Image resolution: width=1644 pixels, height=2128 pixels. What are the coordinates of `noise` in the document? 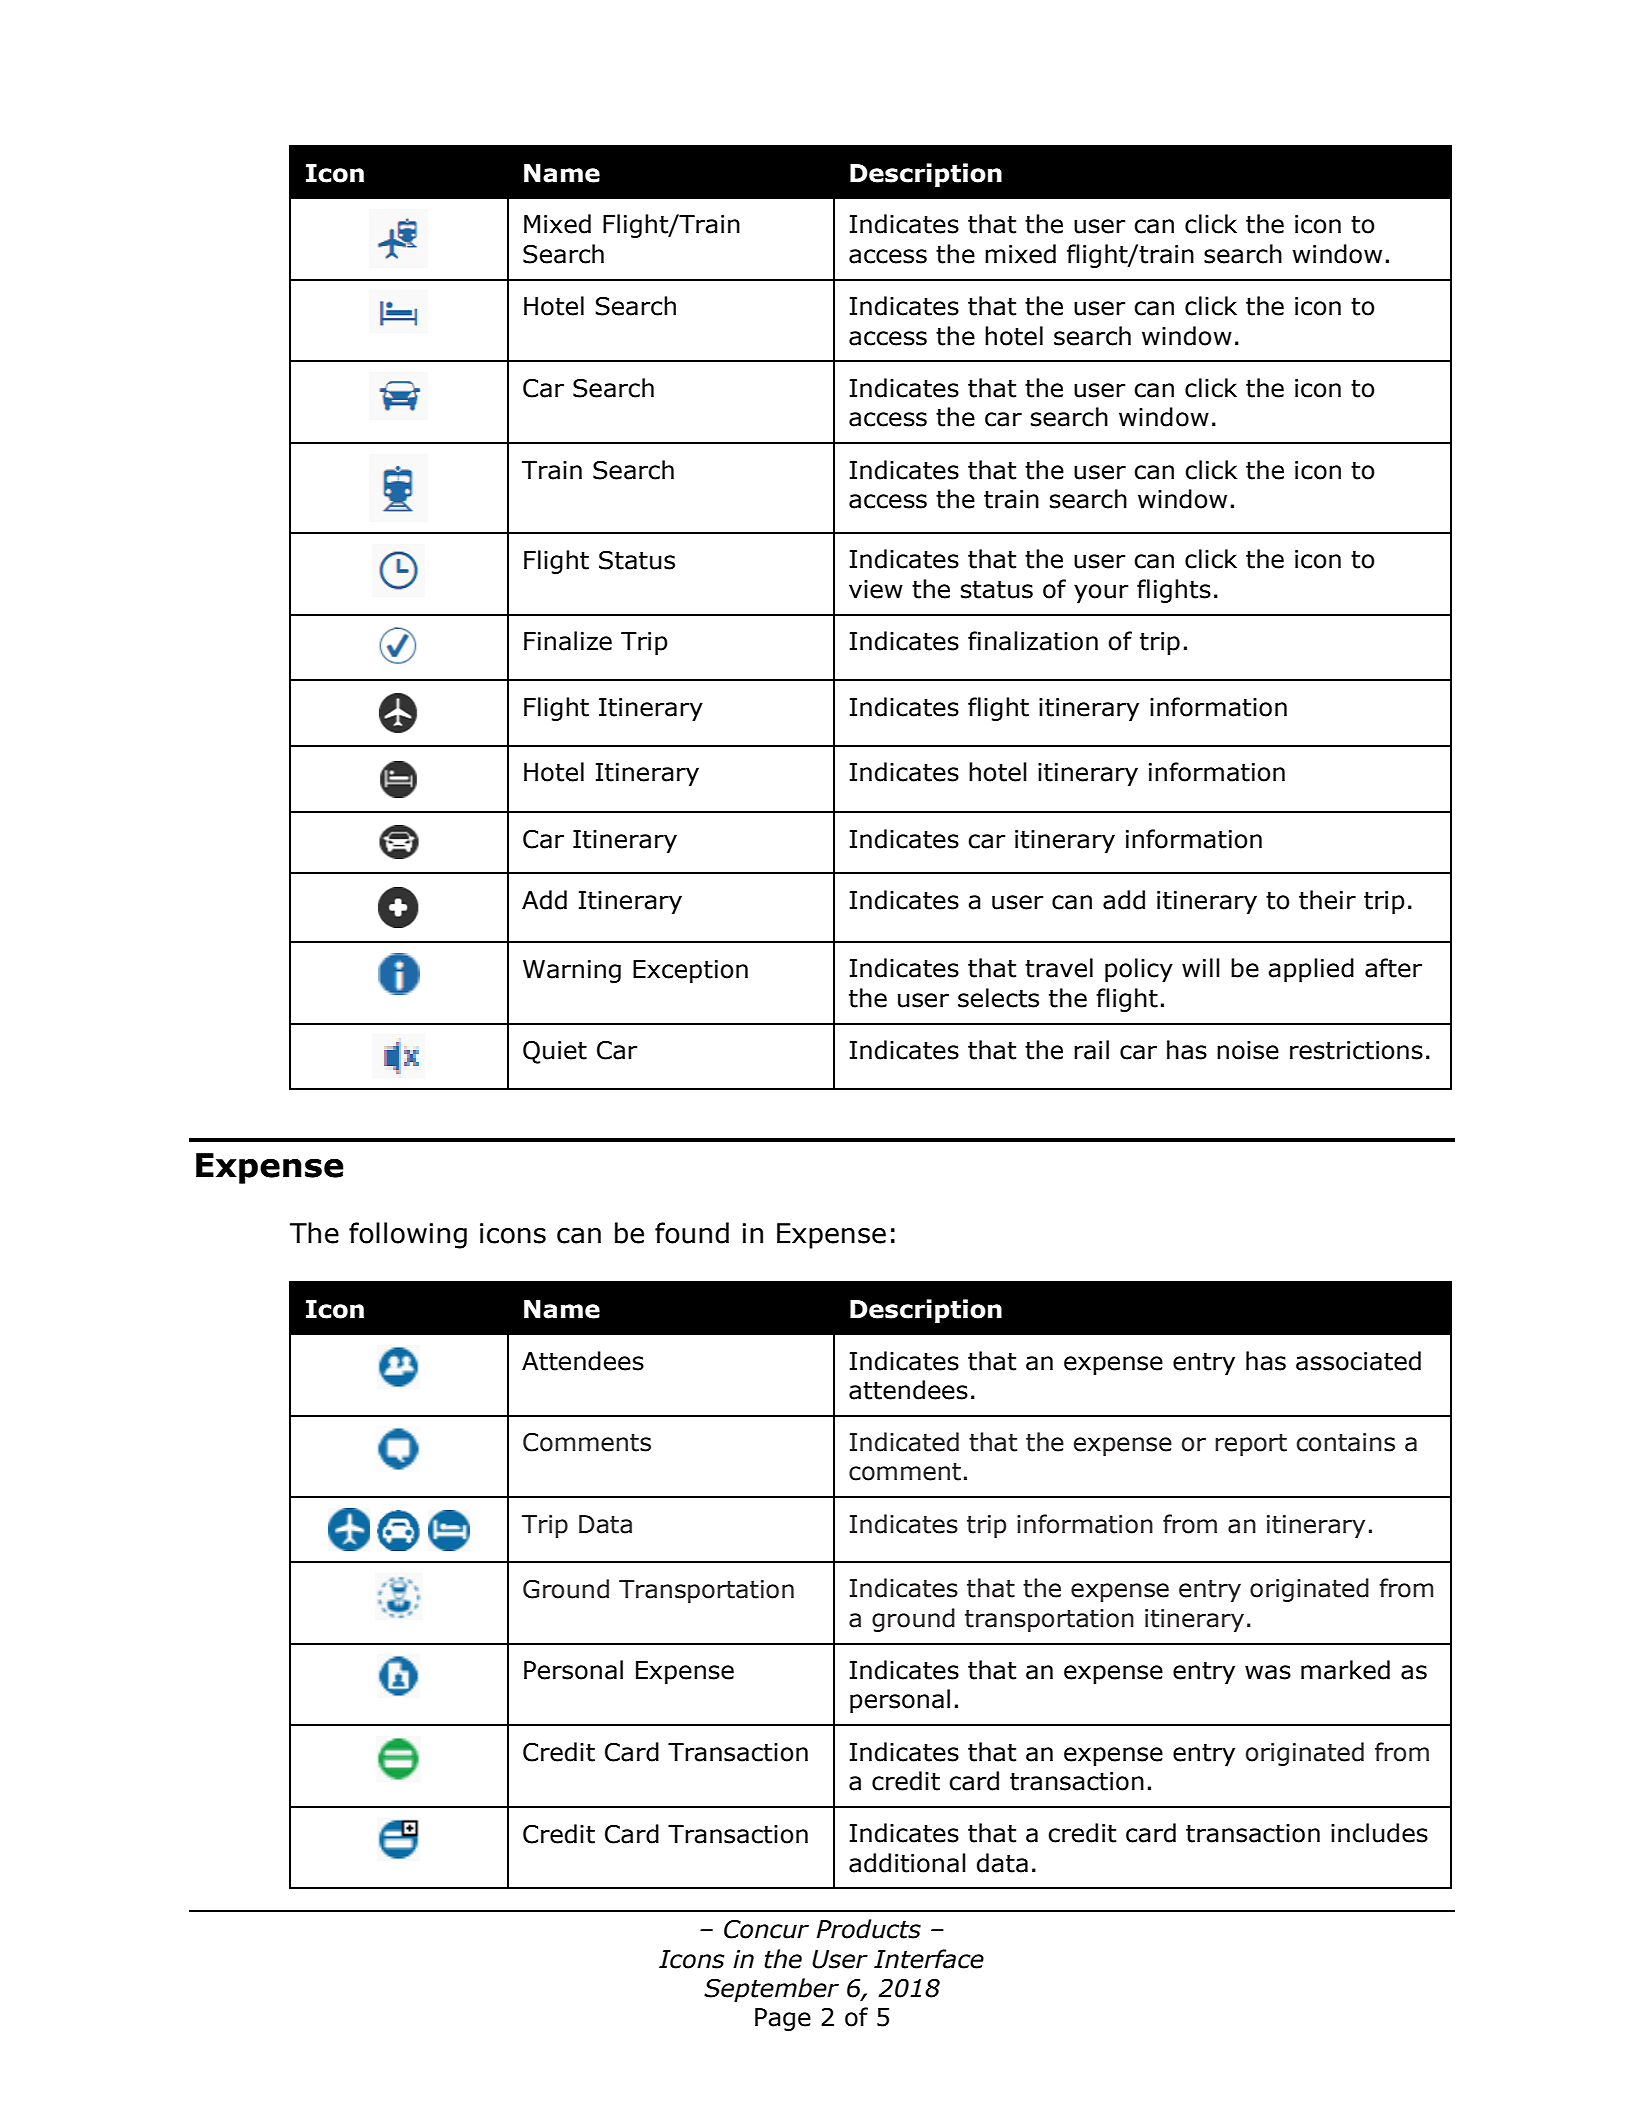 It's located at (1248, 1050).
